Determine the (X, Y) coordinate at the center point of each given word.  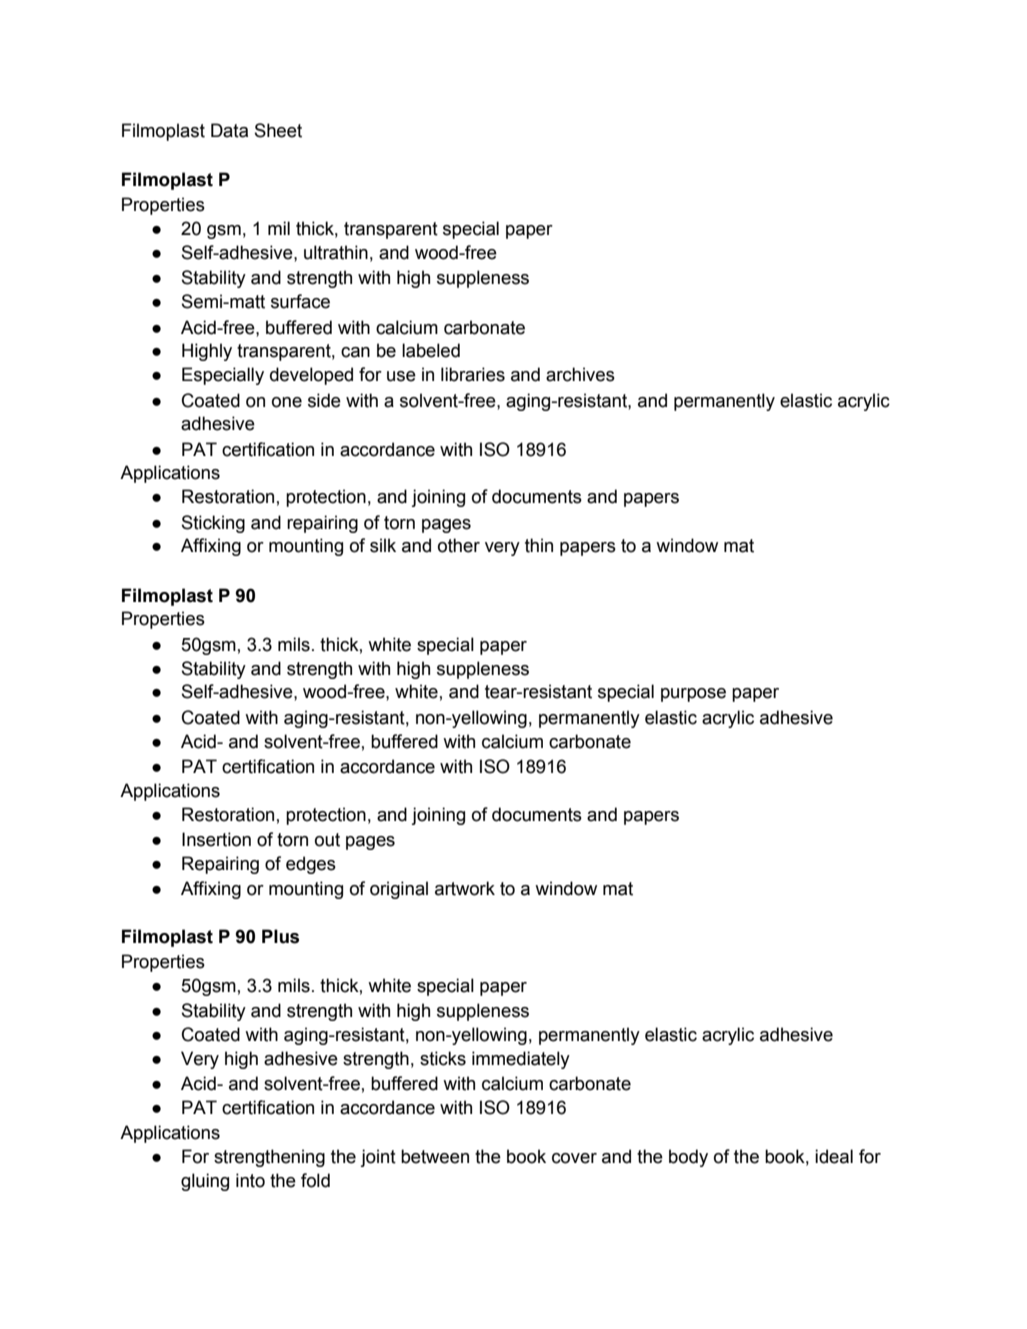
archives (580, 374)
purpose (693, 695)
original (399, 890)
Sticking (213, 524)
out (327, 840)
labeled (431, 350)
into (250, 1180)
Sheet (278, 130)
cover (574, 1158)
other (459, 545)
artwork (465, 888)
